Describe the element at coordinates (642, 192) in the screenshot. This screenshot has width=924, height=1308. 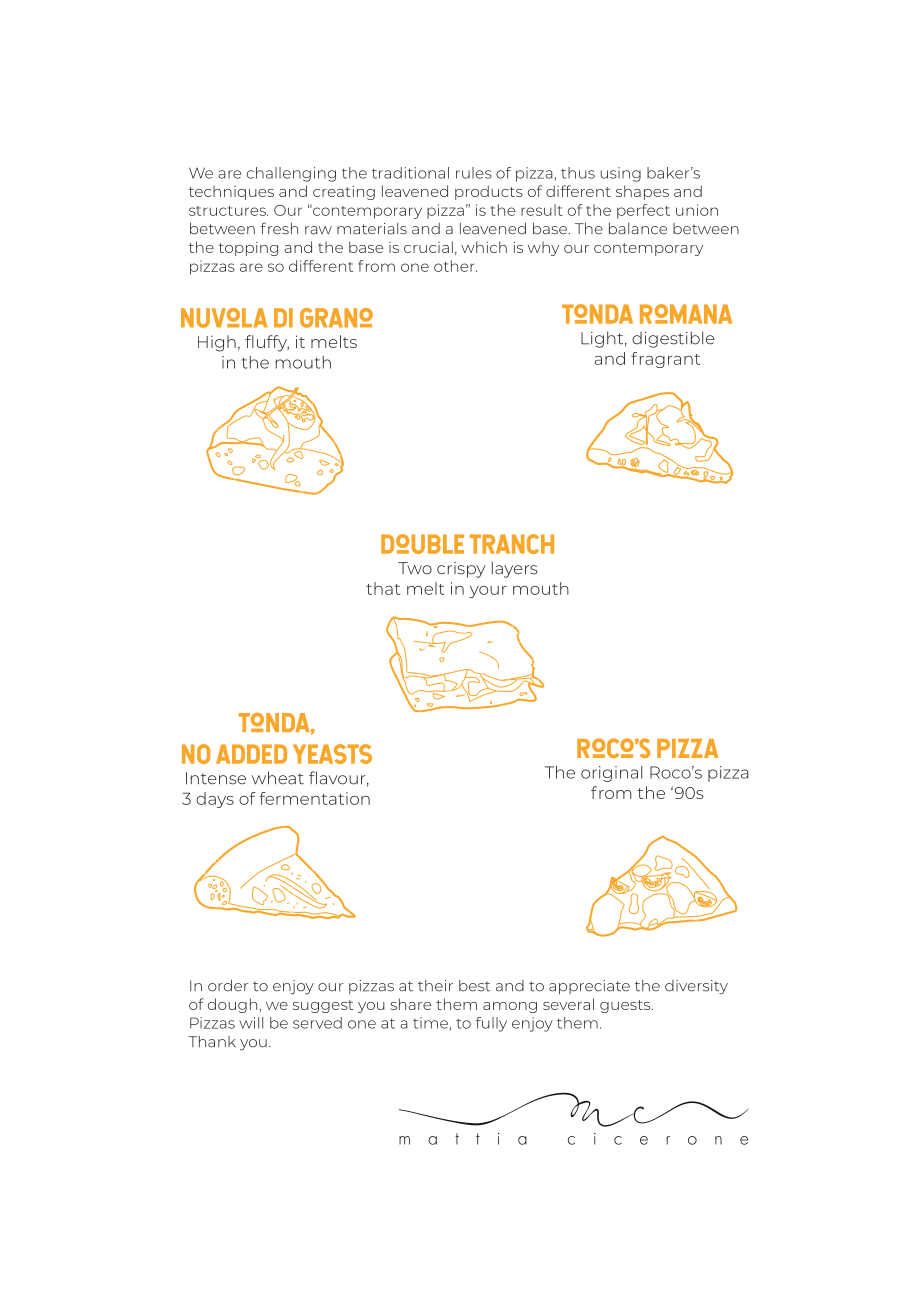
I see `shapes` at that location.
